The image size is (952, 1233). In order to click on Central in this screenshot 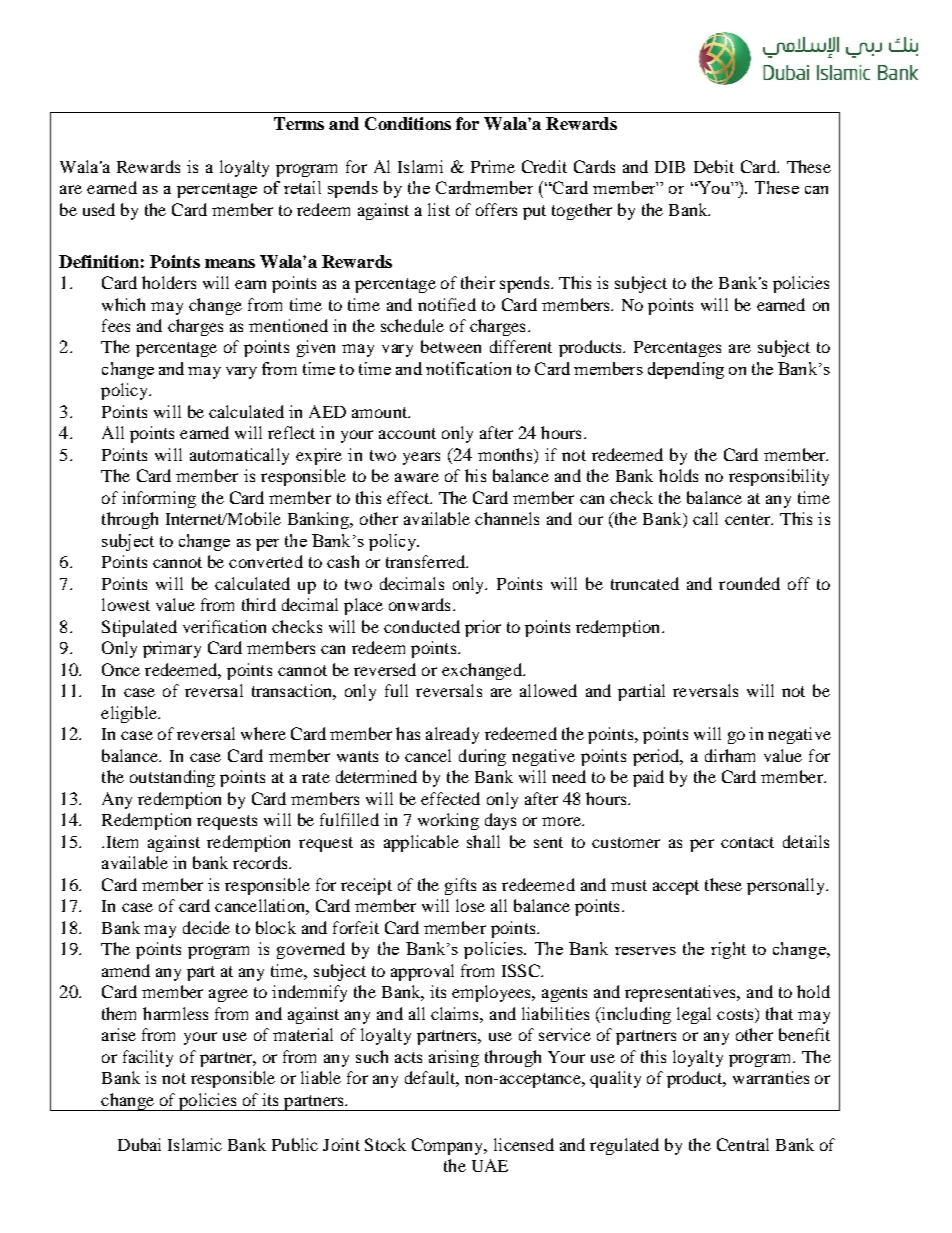, I will do `click(743, 1144)`.
